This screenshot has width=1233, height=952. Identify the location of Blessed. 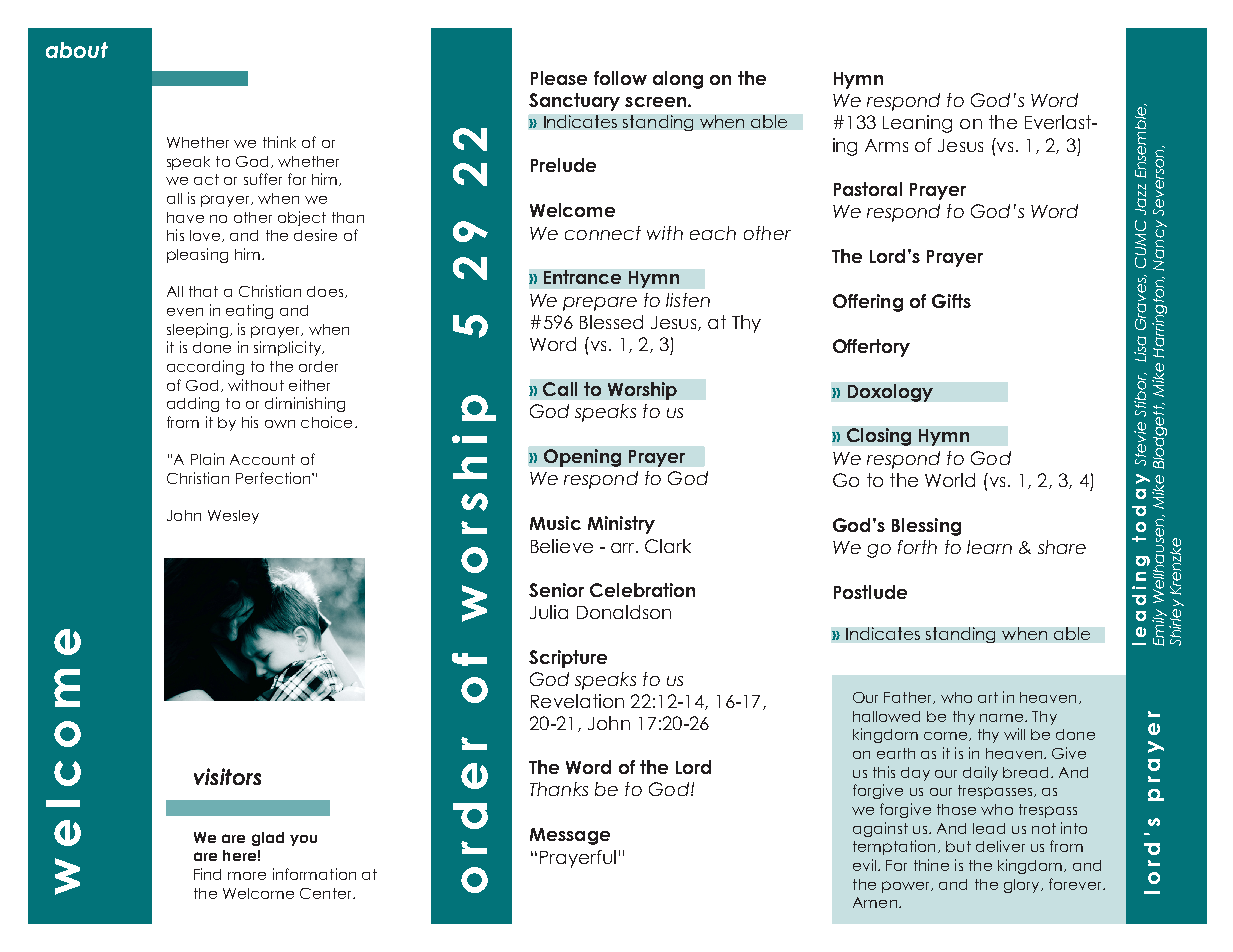
(611, 322).
